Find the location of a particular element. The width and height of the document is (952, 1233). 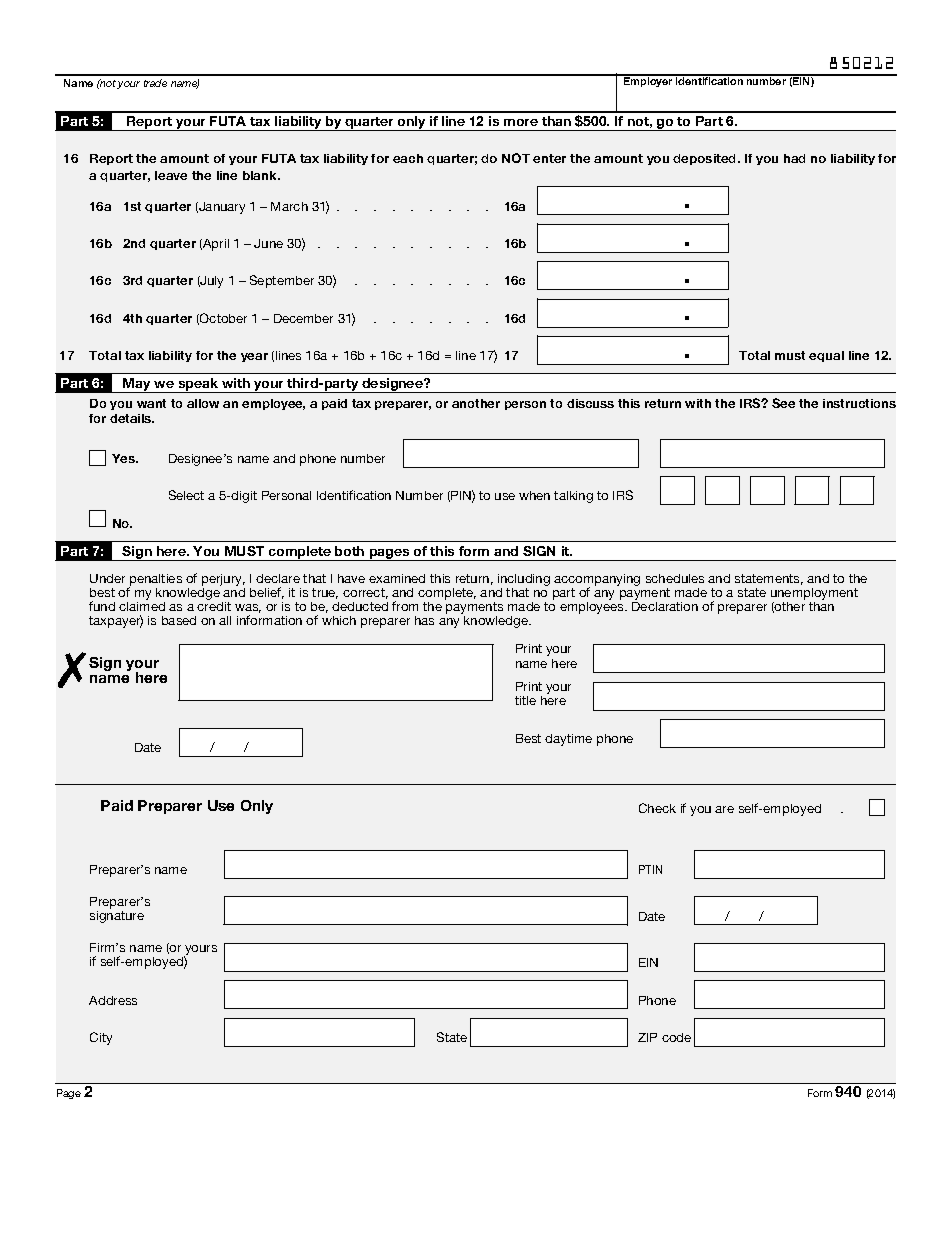

had is located at coordinates (794, 158).
